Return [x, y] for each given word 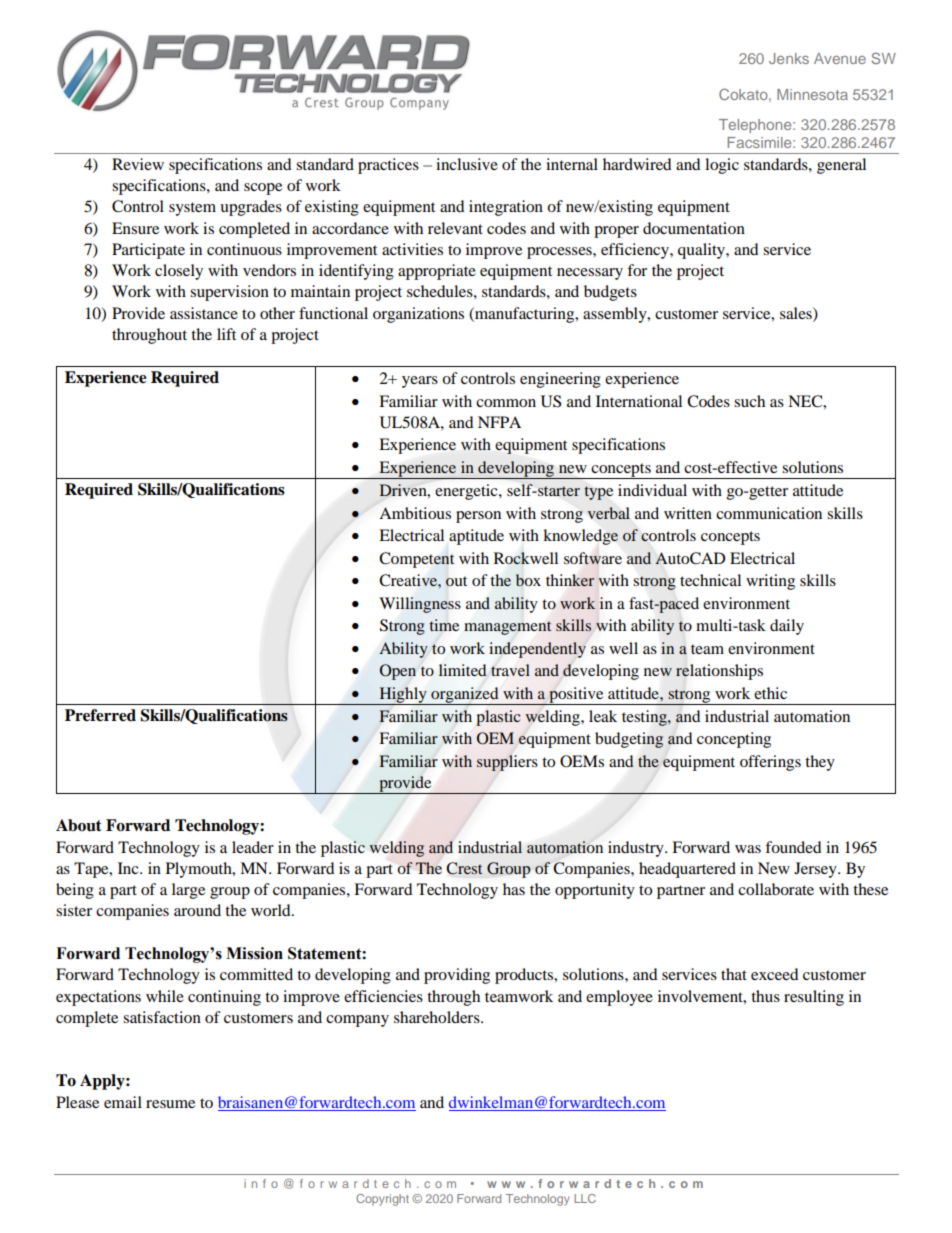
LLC [585, 1198]
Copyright [382, 1200]
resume [170, 1104]
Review [138, 164]
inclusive [467, 164]
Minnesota [812, 94]
